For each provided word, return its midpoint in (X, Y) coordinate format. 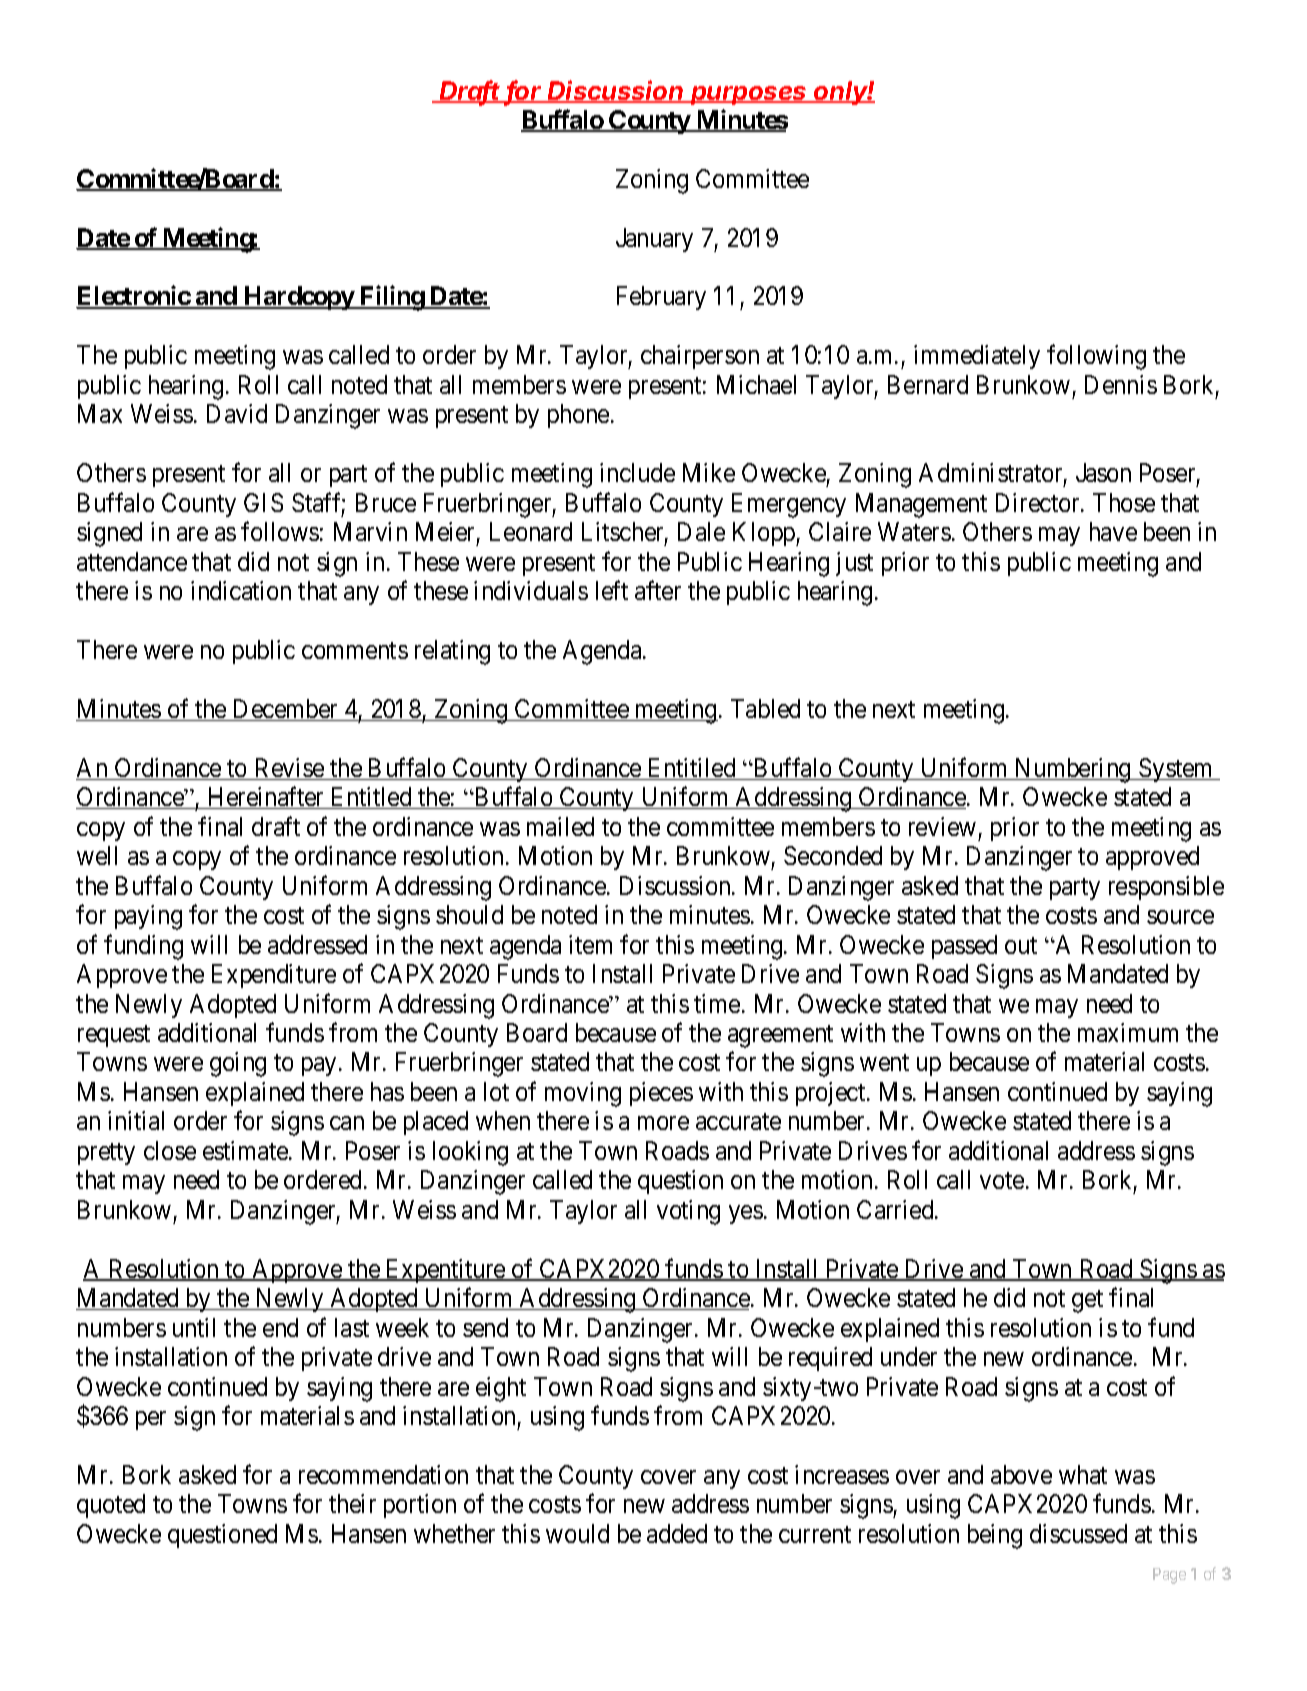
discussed (1078, 1533)
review (942, 826)
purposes (749, 95)
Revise (289, 769)
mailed (560, 826)
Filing (391, 298)
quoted (111, 1506)
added (677, 1533)
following (1096, 357)
